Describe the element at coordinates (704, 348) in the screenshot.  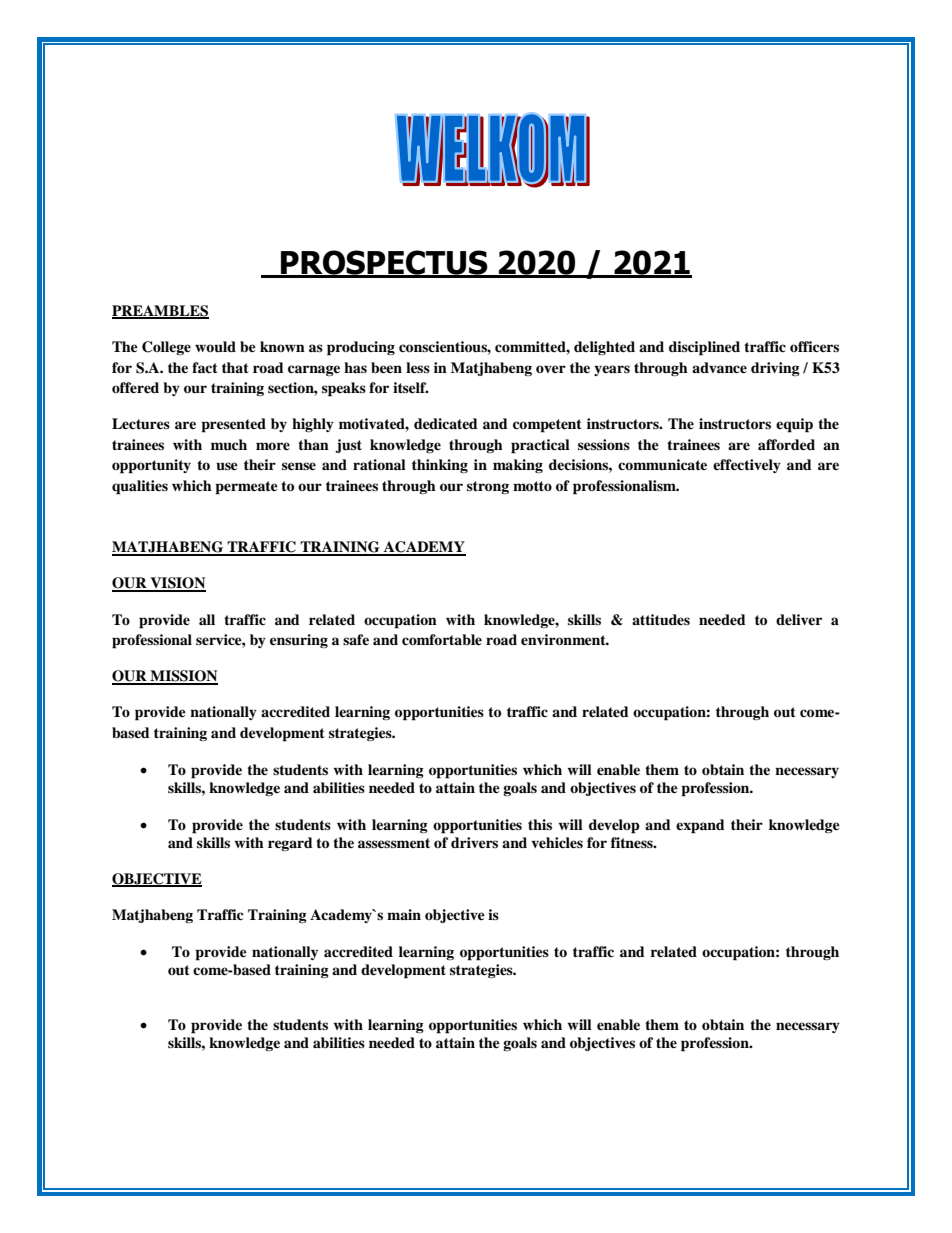
I see `disciplined` at that location.
